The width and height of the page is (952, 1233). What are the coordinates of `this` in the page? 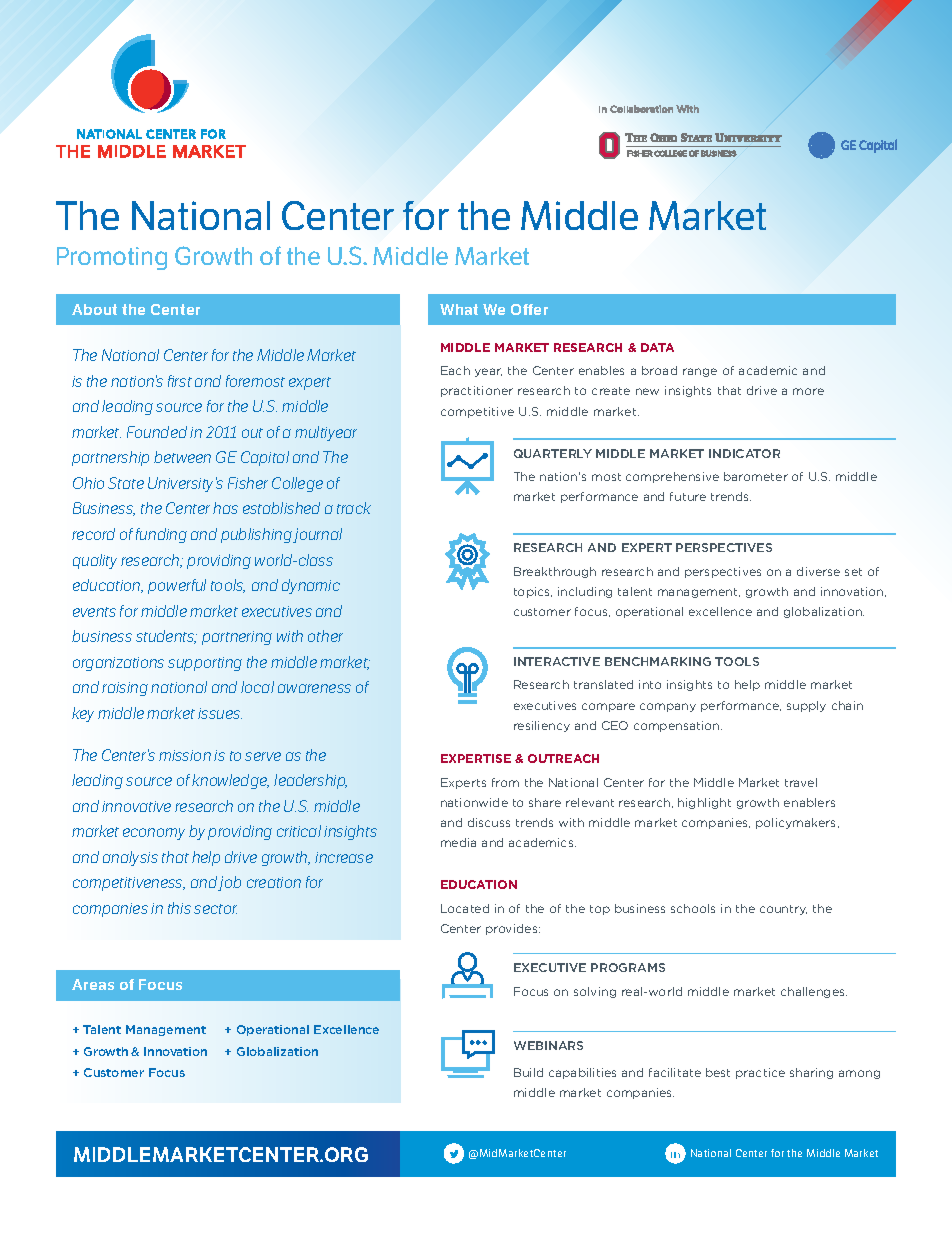 It's located at (179, 908).
